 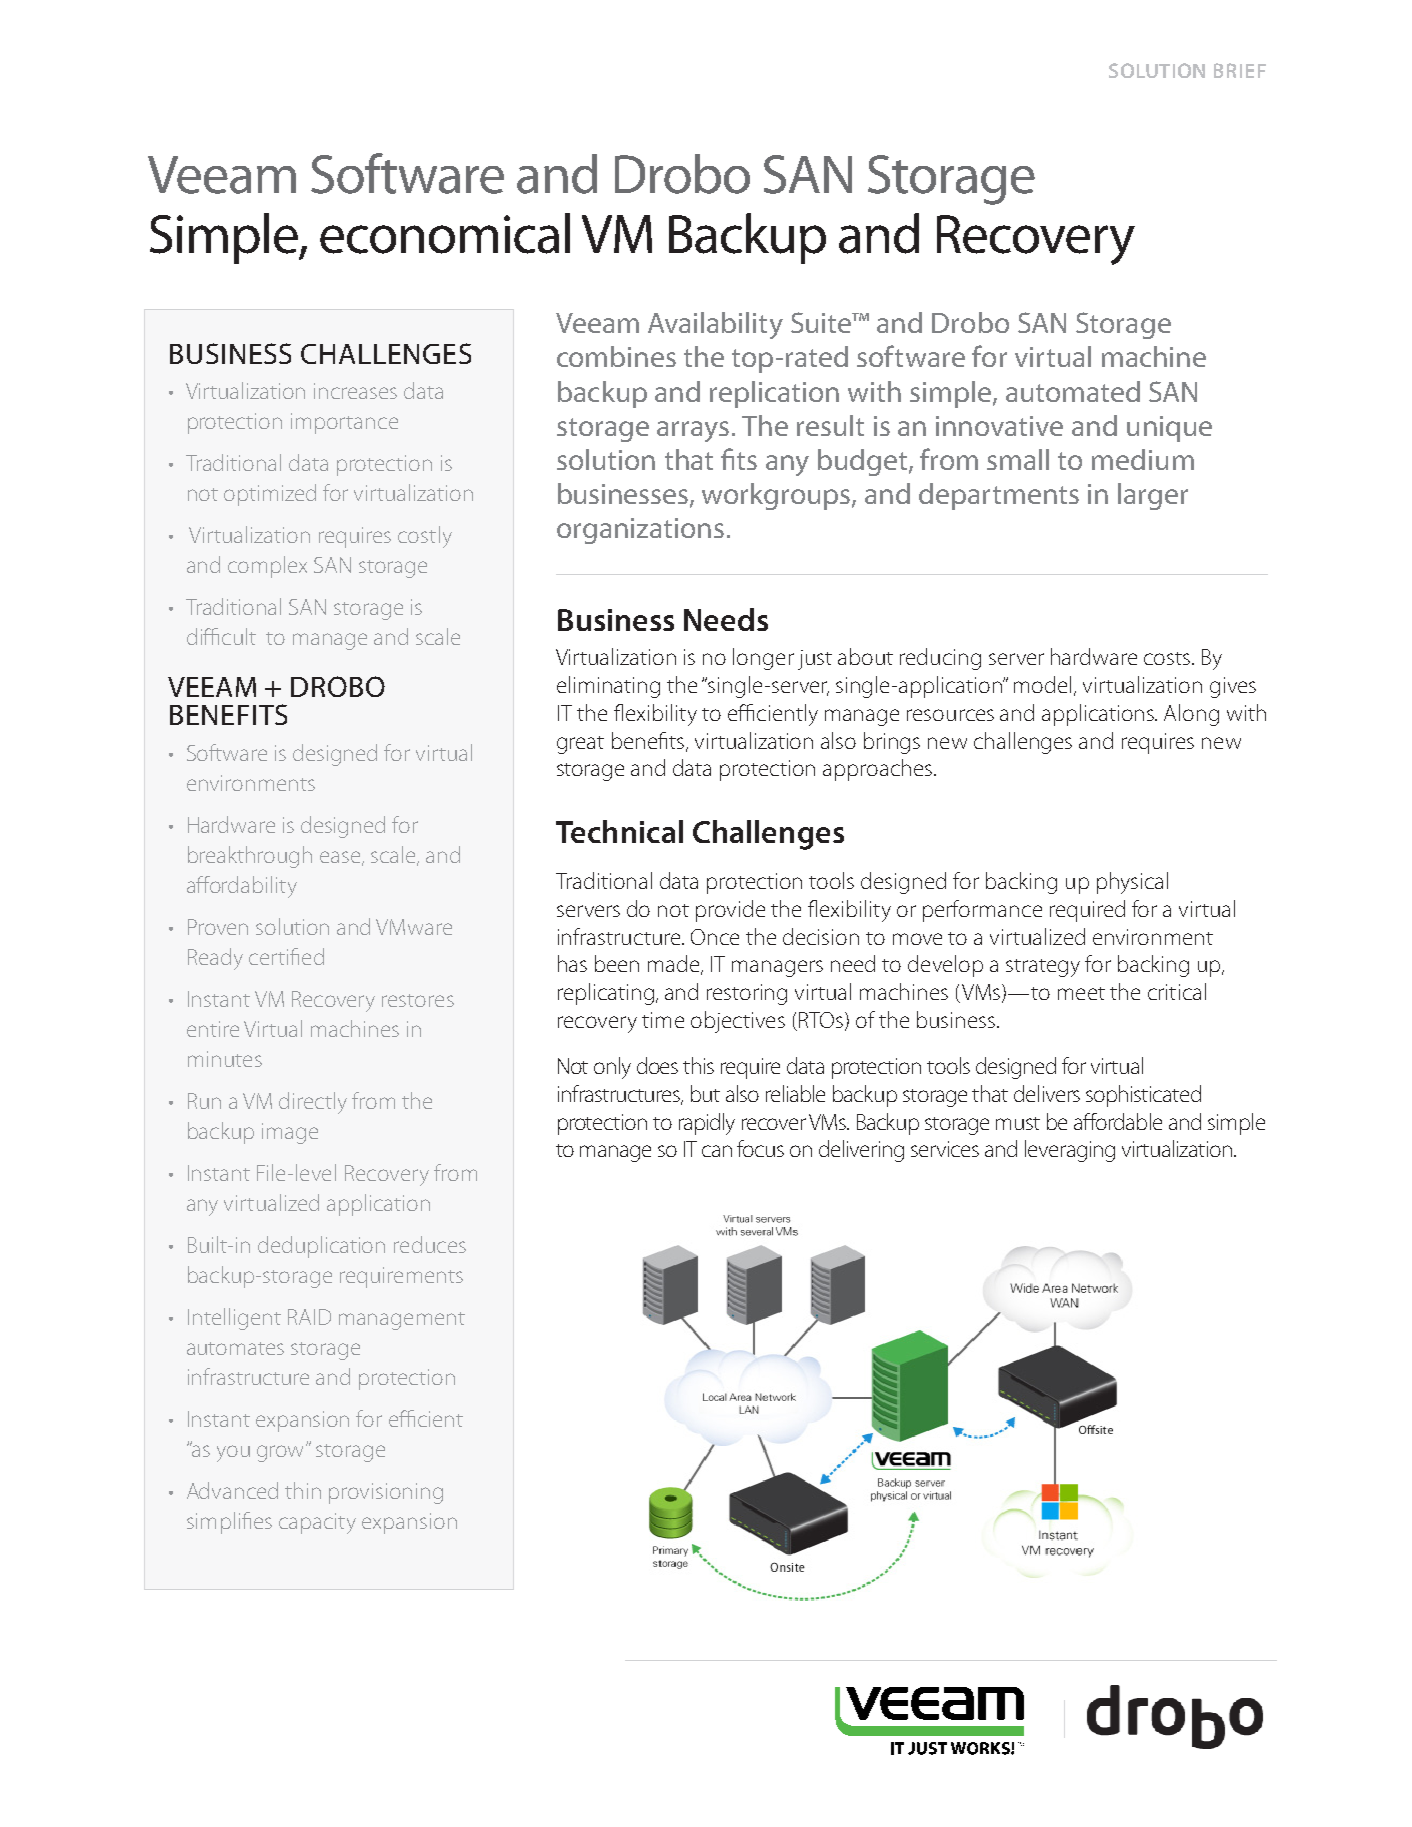 What do you see at coordinates (1153, 496) in the screenshot?
I see `larger` at bounding box center [1153, 496].
